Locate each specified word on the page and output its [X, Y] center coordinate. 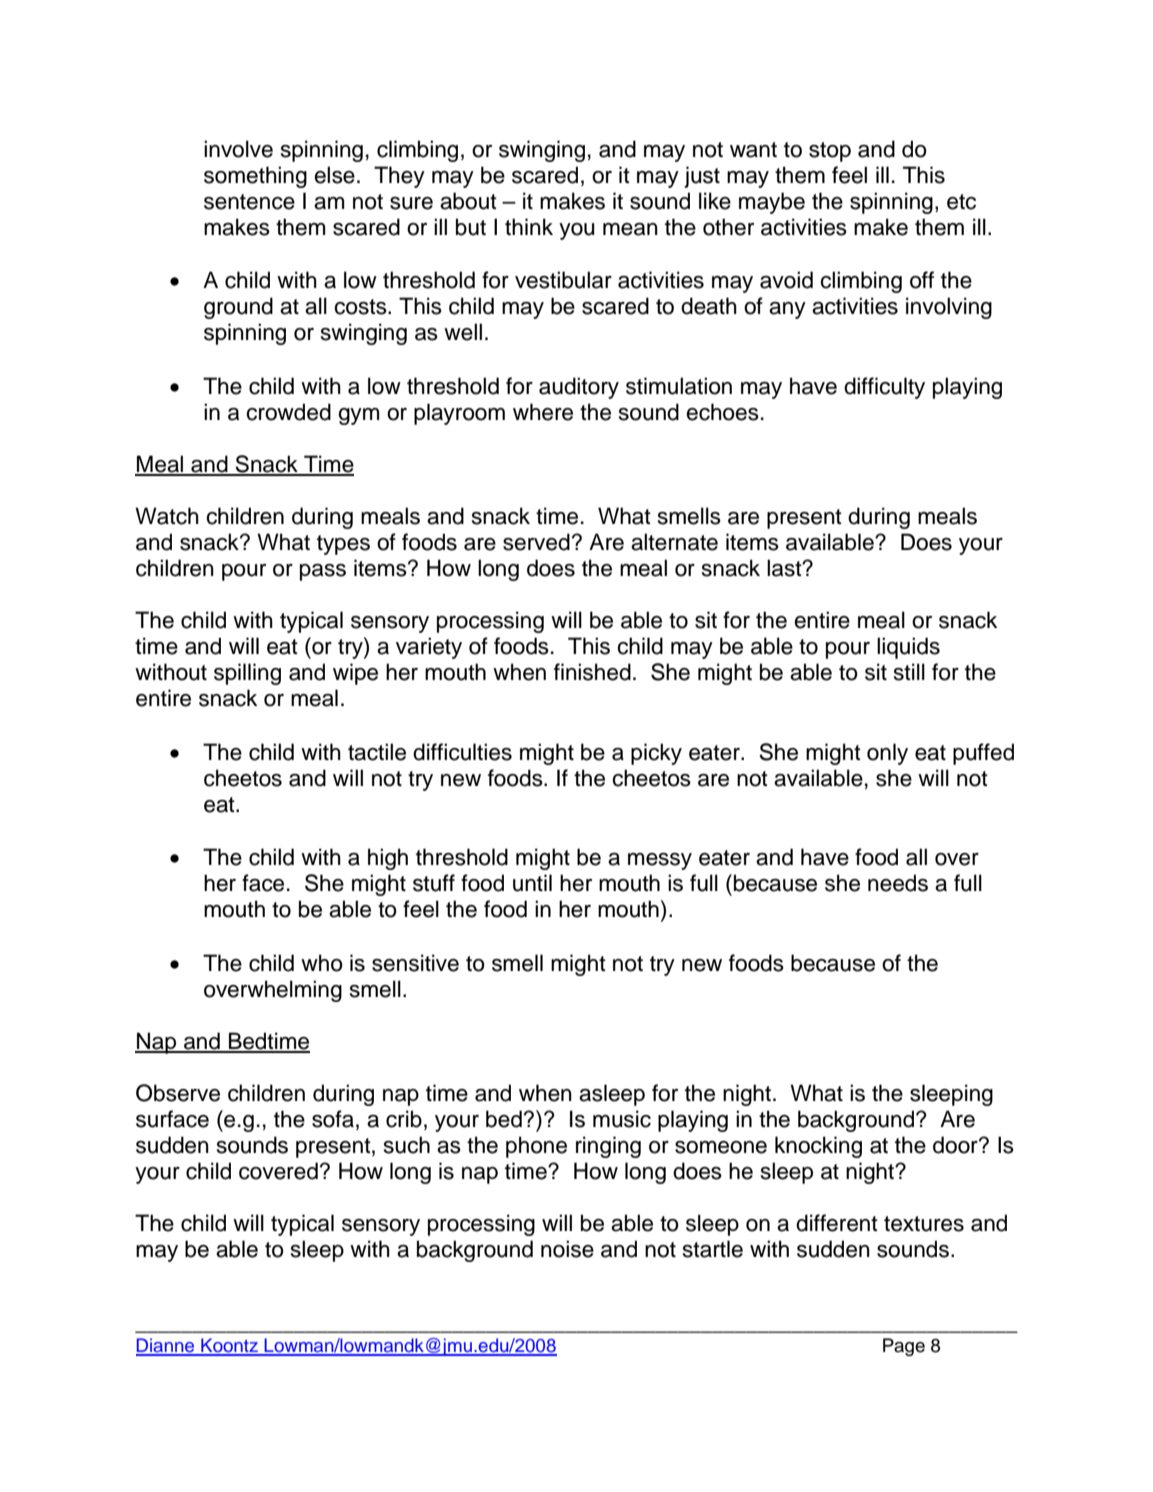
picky [656, 754]
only [887, 754]
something [255, 177]
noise [567, 1249]
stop [830, 152]
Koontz [229, 1346]
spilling [247, 674]
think [529, 226]
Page [904, 1347]
